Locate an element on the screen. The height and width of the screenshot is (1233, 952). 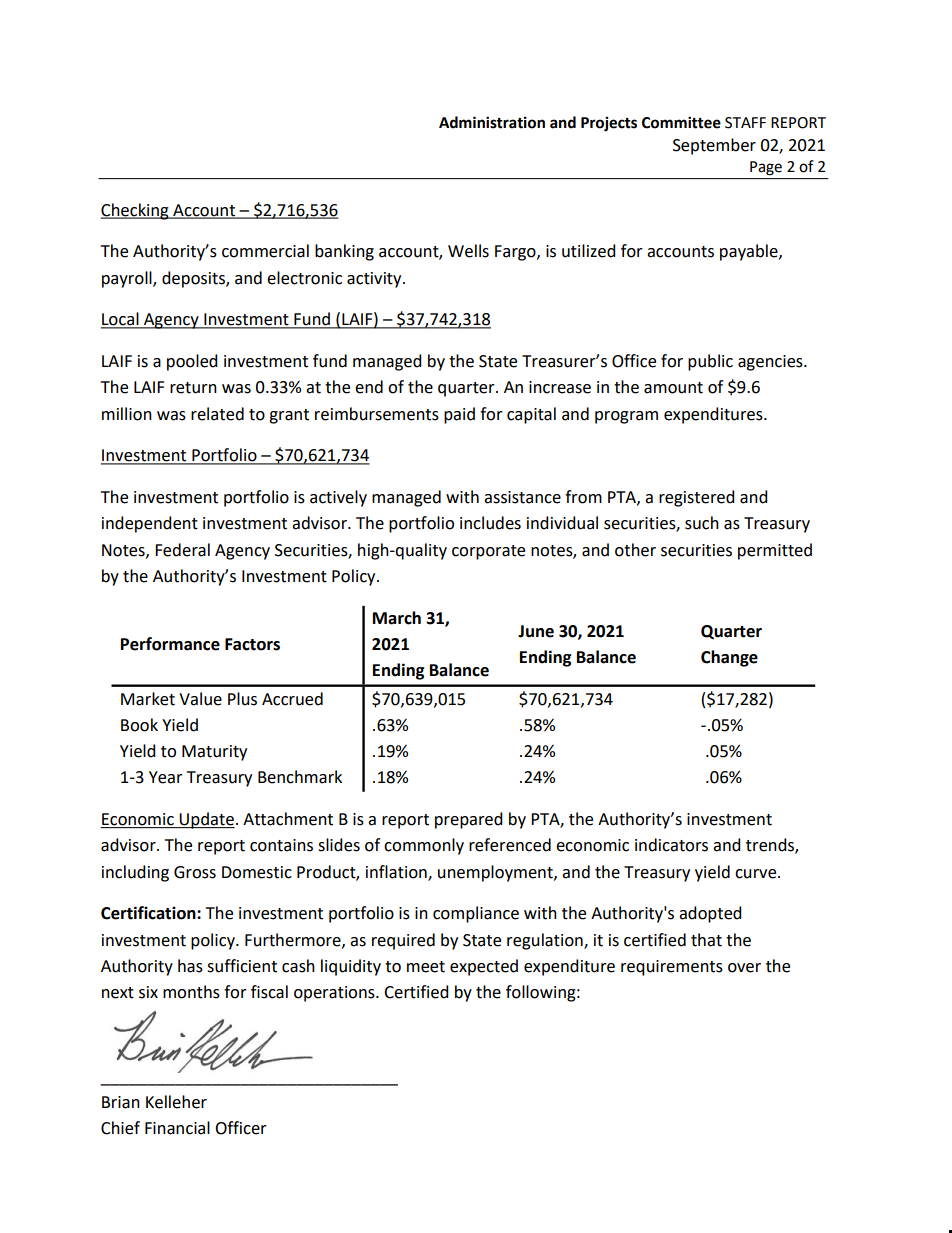
paid is located at coordinates (459, 415).
